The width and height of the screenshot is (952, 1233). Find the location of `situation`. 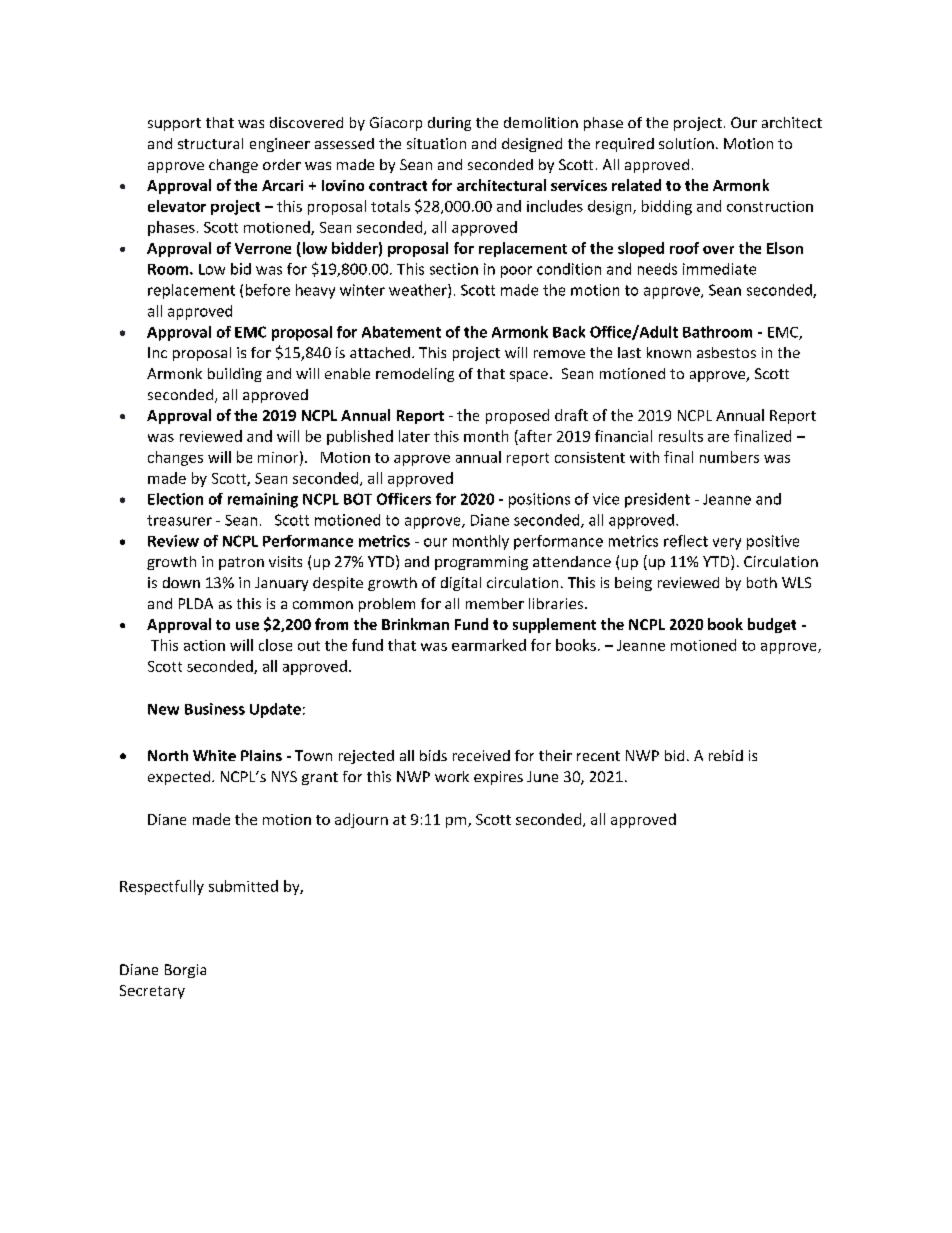

situation is located at coordinates (436, 143).
